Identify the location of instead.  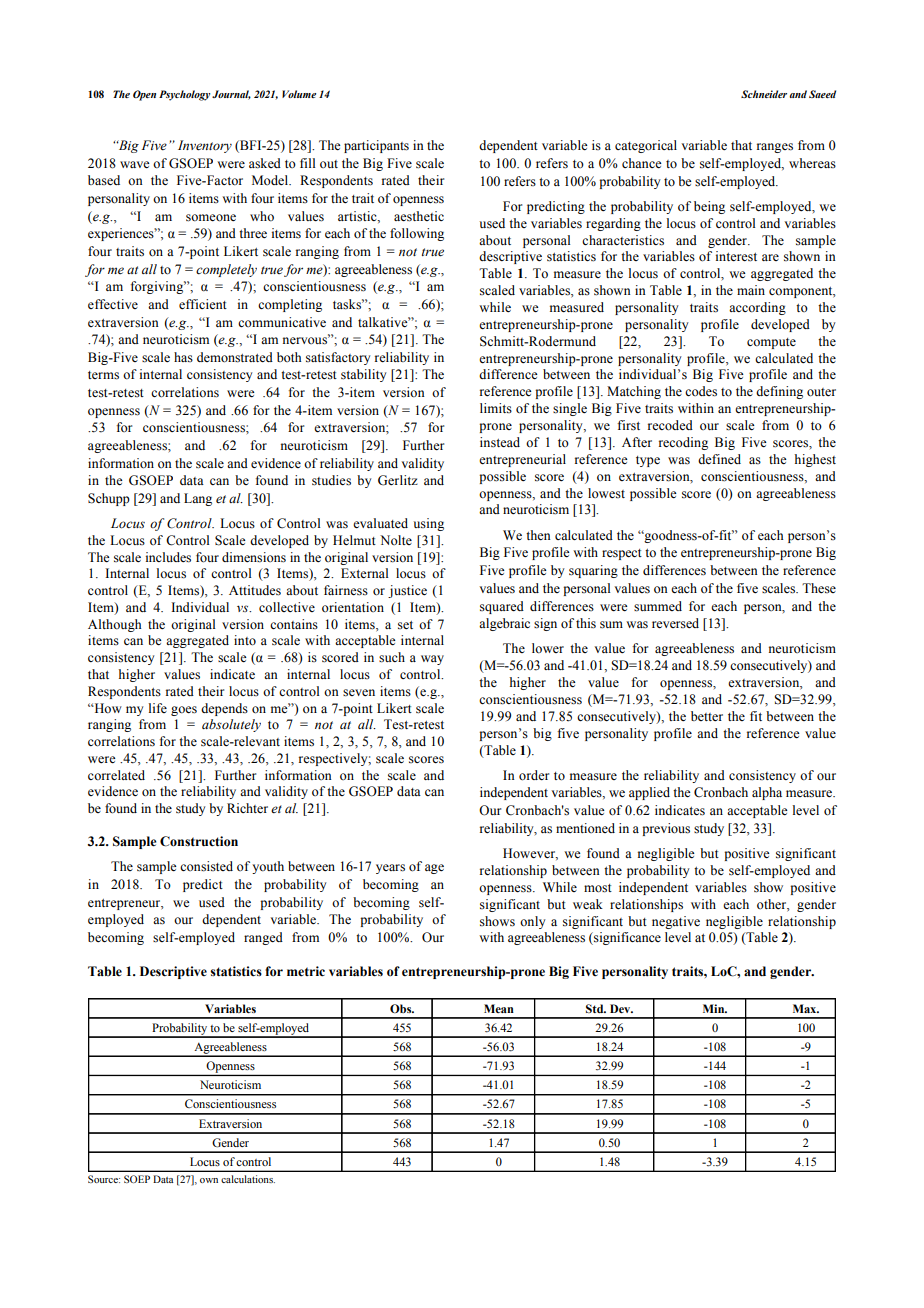
(500, 442).
